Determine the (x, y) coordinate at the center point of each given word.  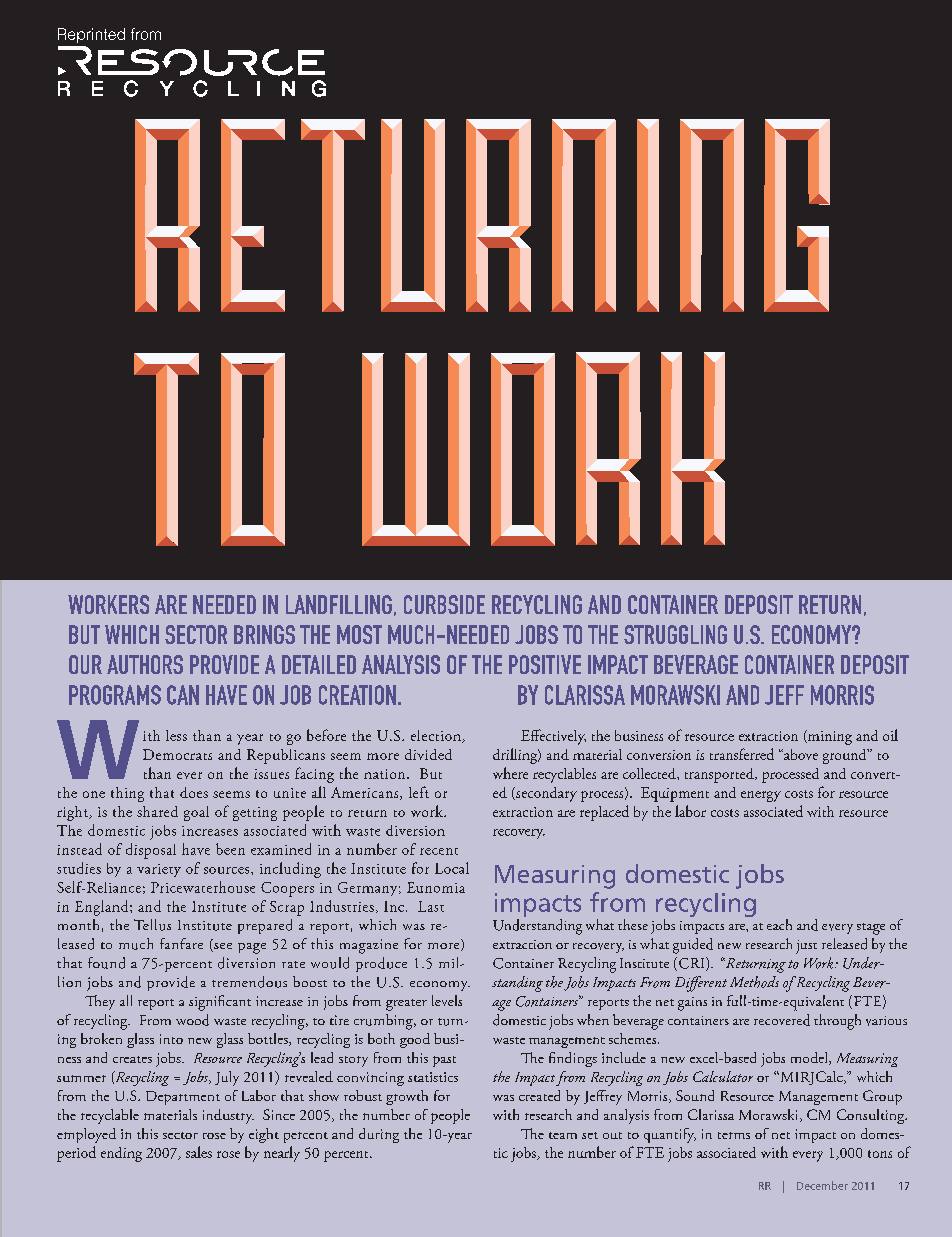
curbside (444, 604)
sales (199, 1152)
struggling (675, 634)
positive (545, 664)
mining (829, 737)
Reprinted (91, 35)
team (563, 1135)
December (822, 1185)
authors (145, 664)
